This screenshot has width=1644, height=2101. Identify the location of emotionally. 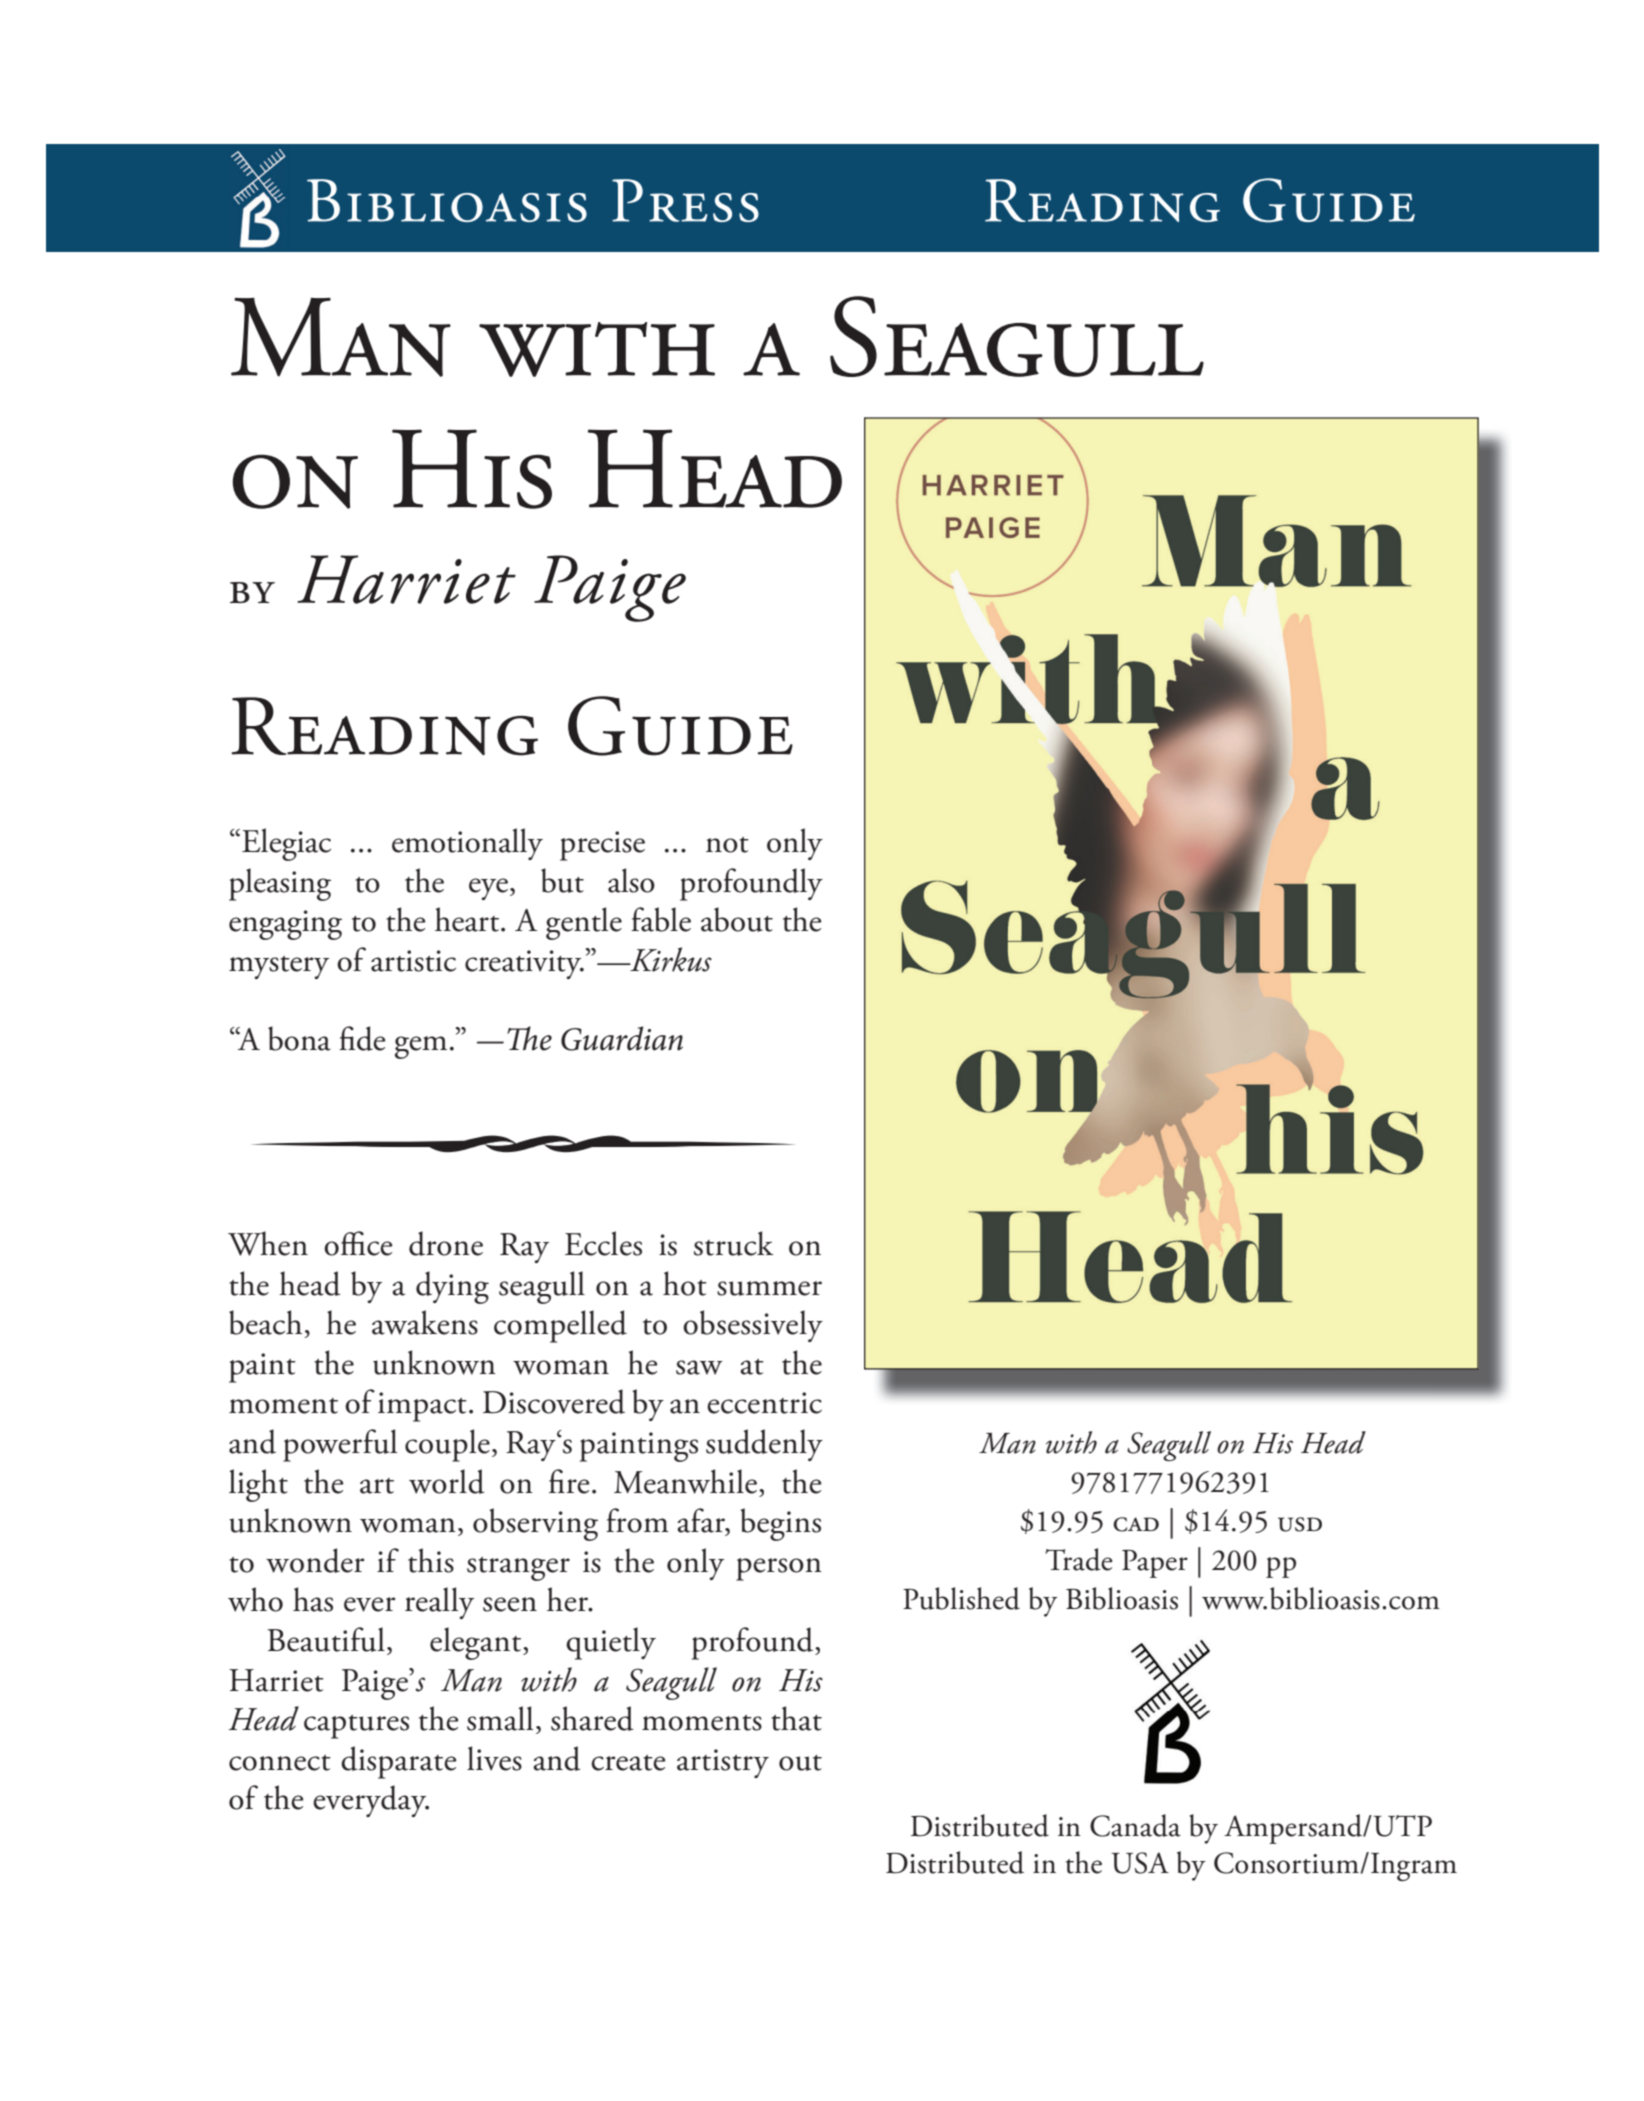
(467, 844).
